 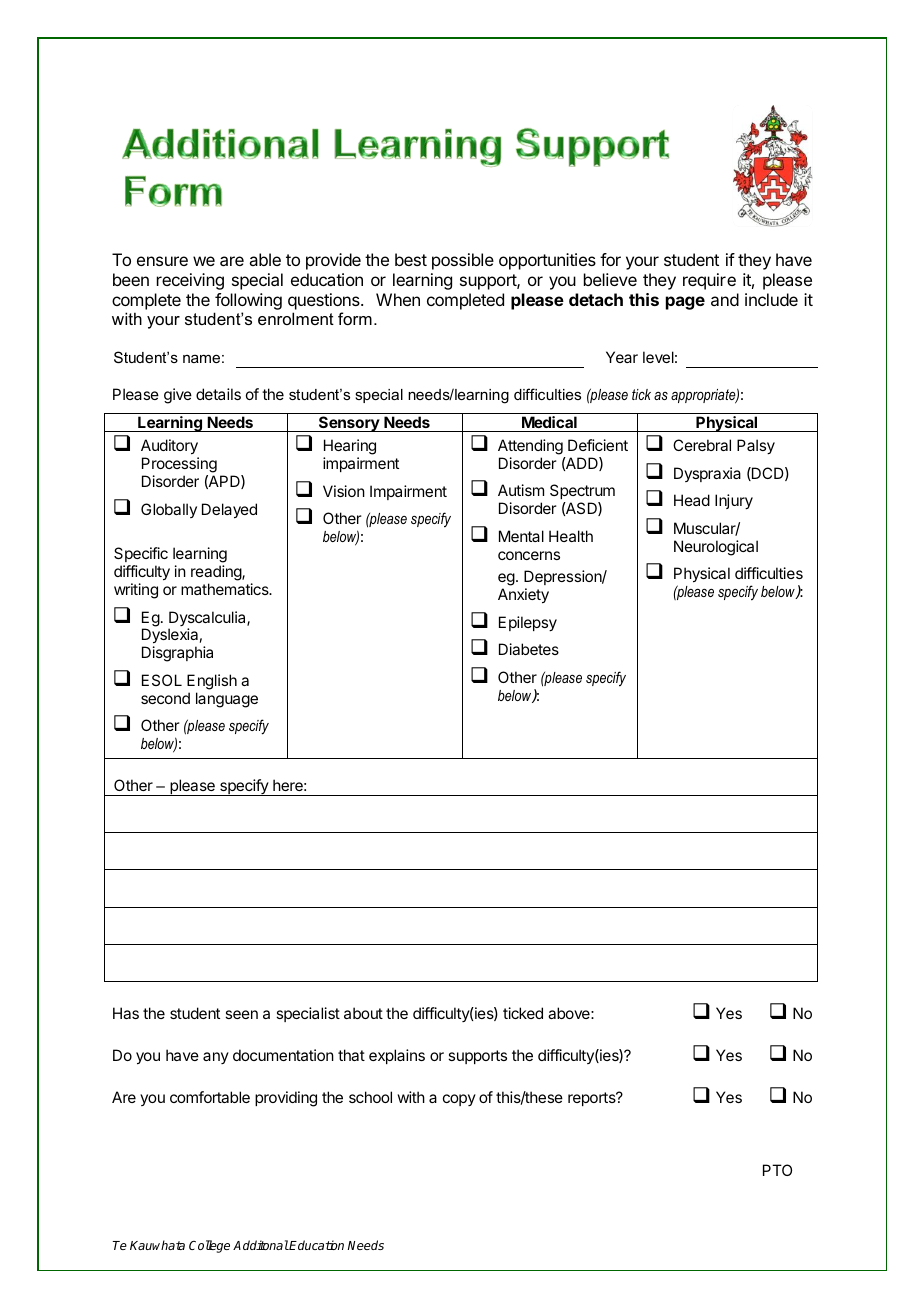 What do you see at coordinates (459, 1100) in the screenshot?
I see `copy` at bounding box center [459, 1100].
